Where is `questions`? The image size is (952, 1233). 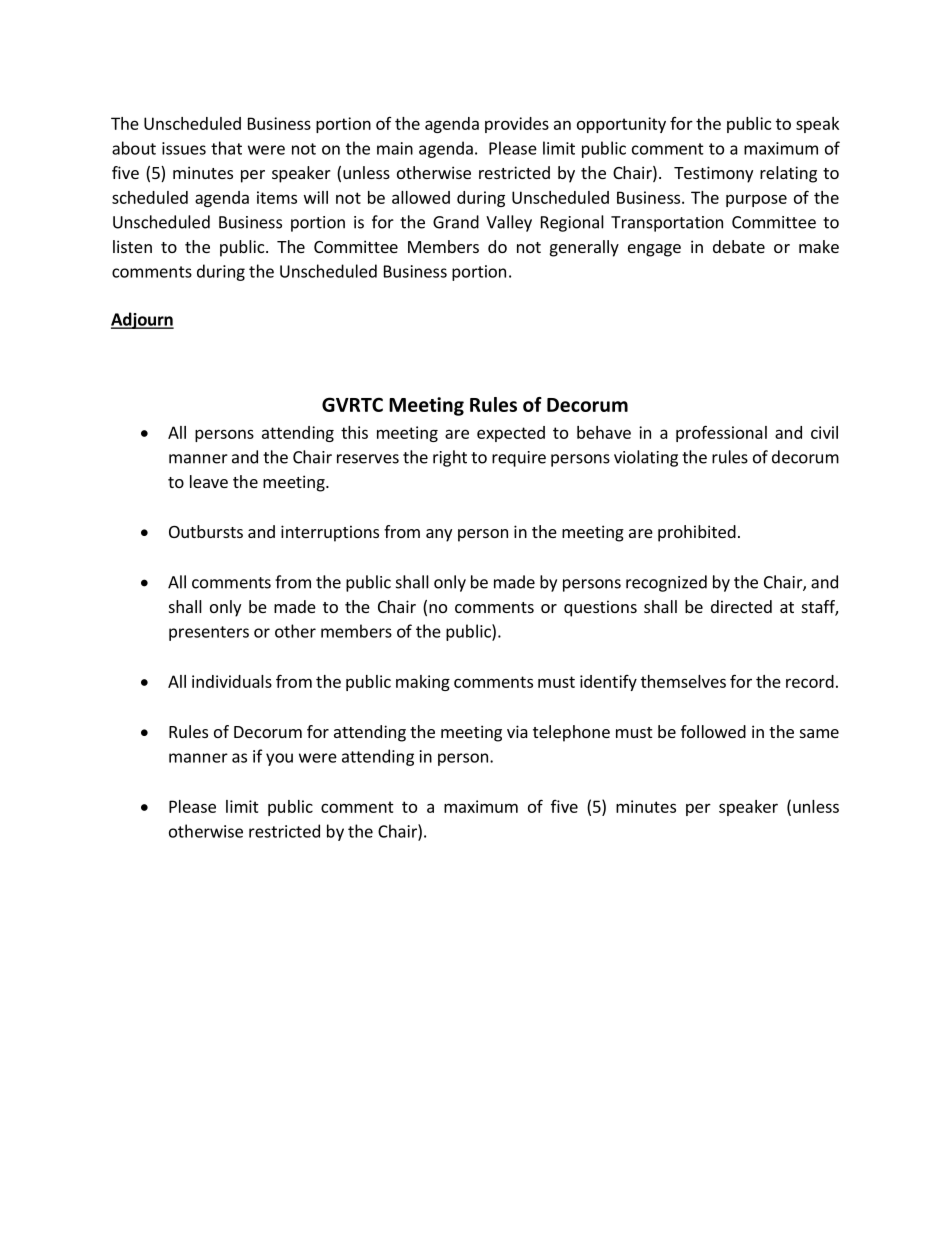
questions is located at coordinates (600, 608).
